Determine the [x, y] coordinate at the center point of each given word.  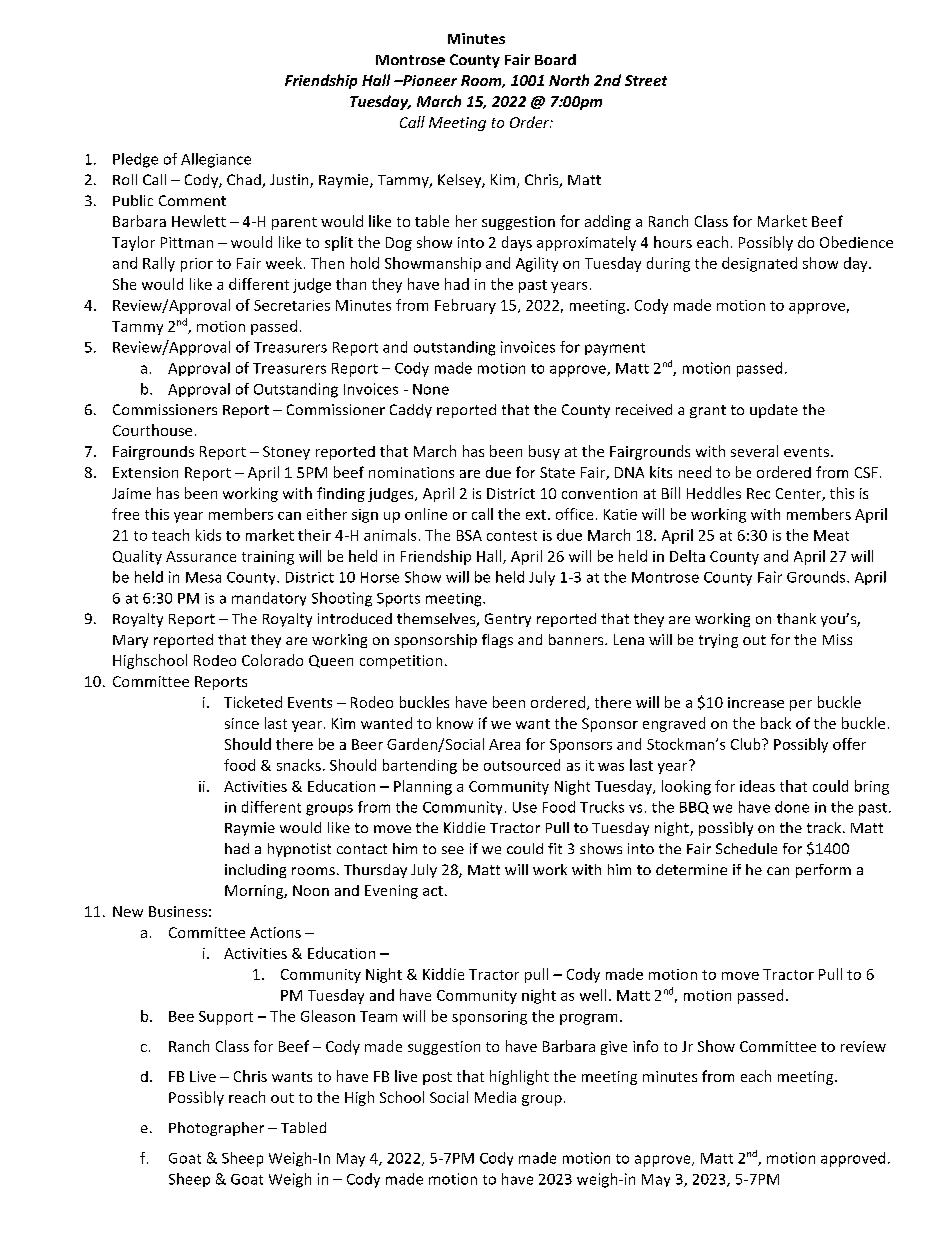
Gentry [508, 620]
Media [495, 1097]
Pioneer [429, 80]
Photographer [216, 1129]
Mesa [203, 577]
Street [646, 80]
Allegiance [216, 160]
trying [718, 641]
